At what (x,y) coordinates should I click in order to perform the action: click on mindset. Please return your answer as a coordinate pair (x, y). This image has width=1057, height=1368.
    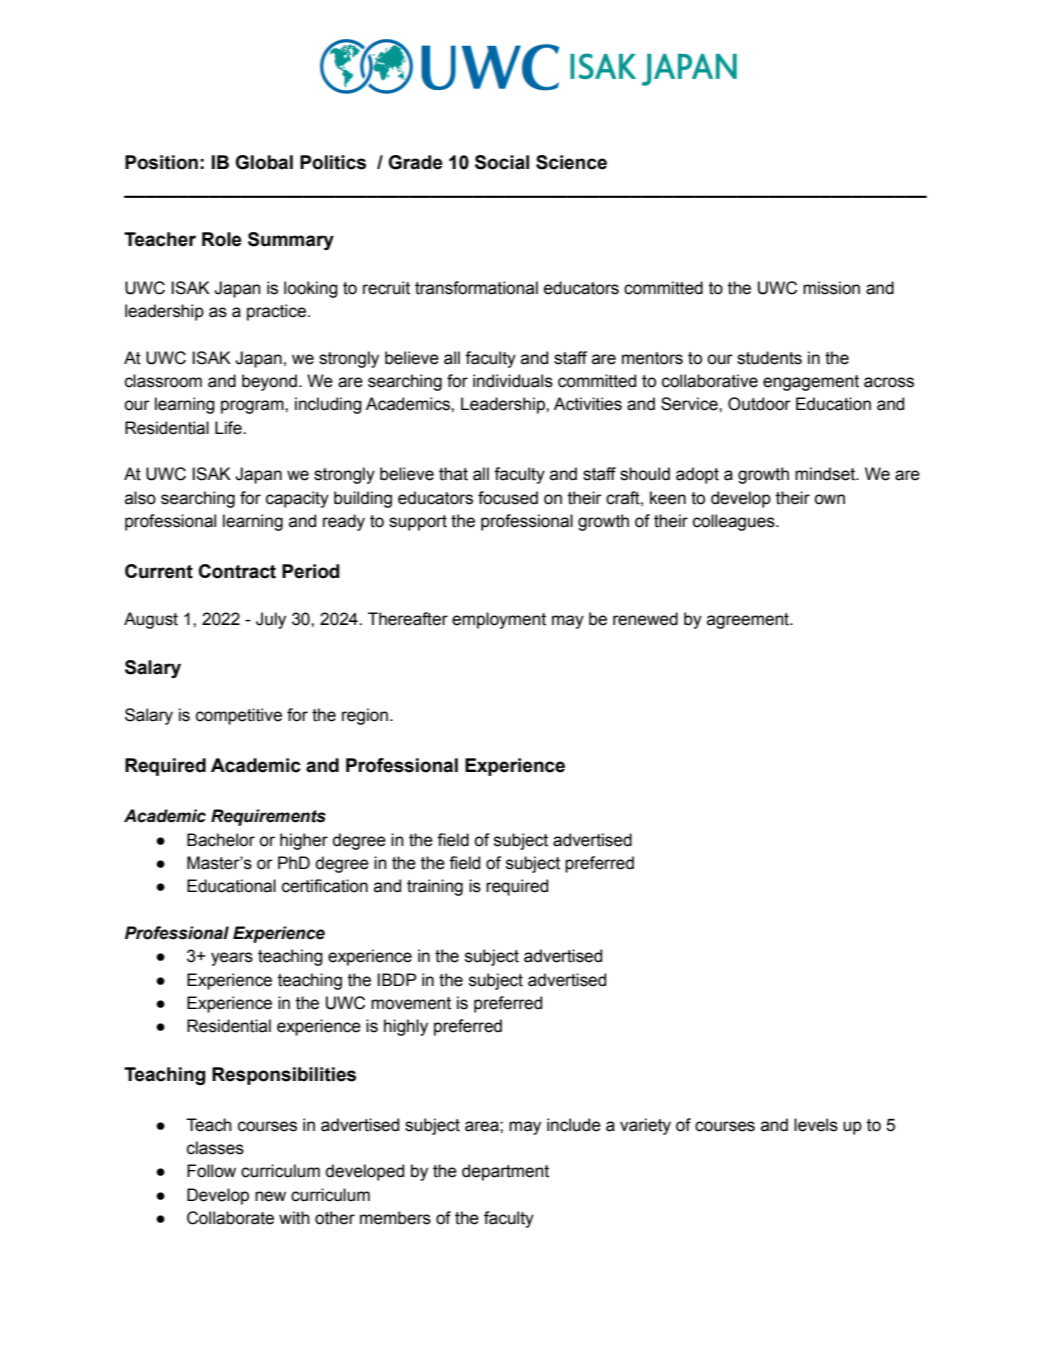
    Looking at the image, I should click on (826, 474).
